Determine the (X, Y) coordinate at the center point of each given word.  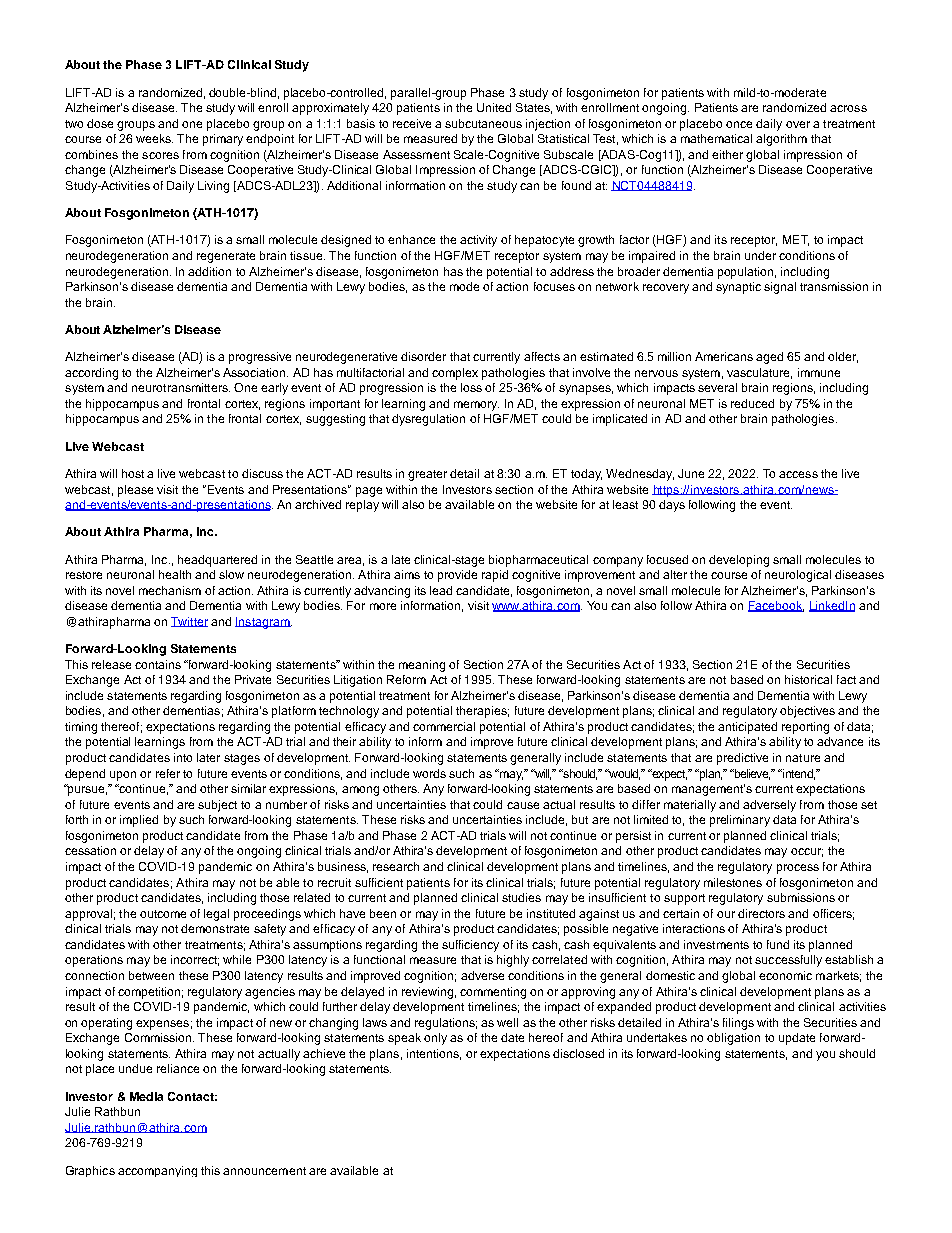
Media (146, 1096)
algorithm (781, 140)
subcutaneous (483, 123)
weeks (154, 138)
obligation (733, 1039)
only (435, 1039)
